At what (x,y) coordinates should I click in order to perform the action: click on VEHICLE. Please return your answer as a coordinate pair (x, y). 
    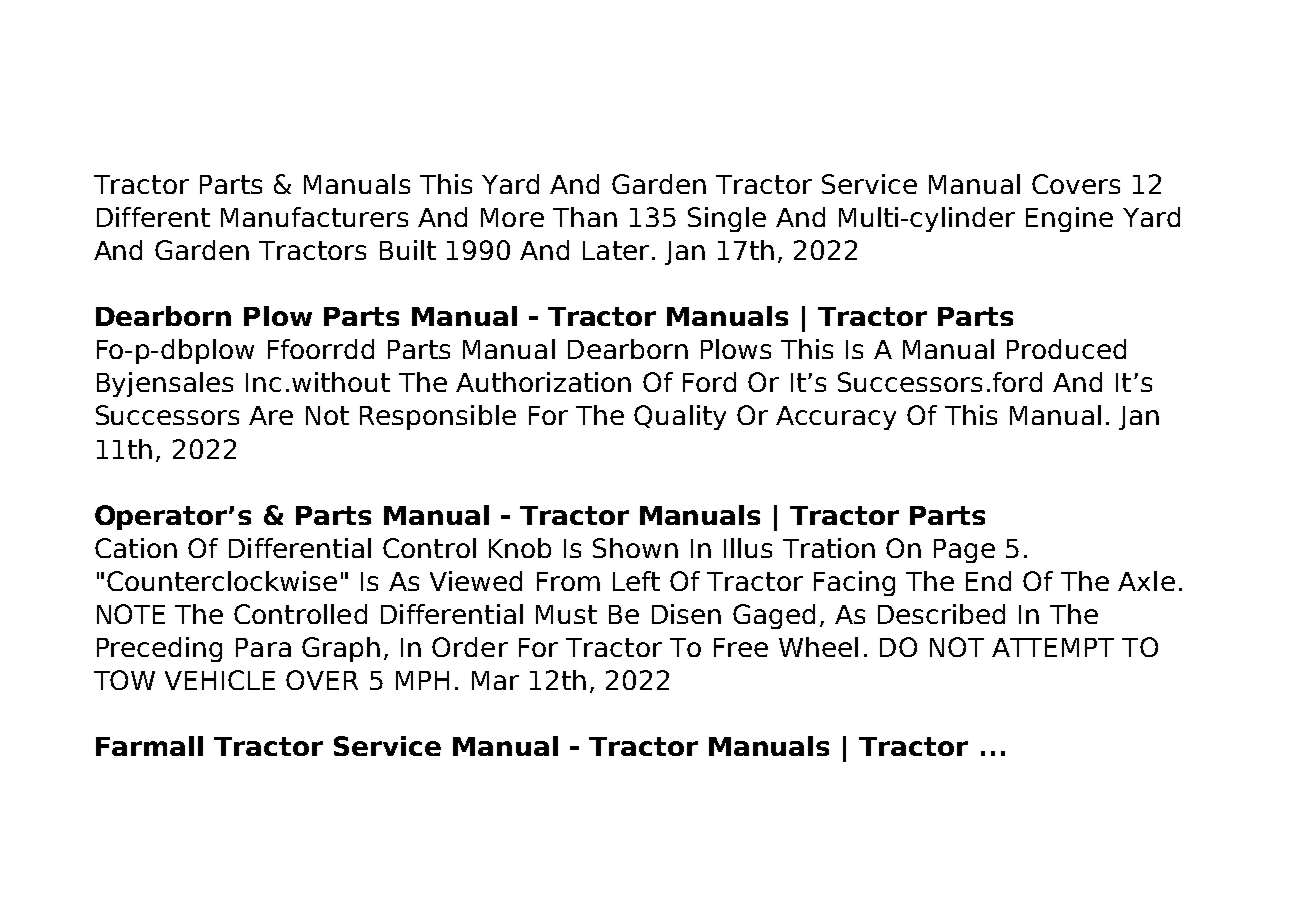
    Looking at the image, I should click on (220, 680).
